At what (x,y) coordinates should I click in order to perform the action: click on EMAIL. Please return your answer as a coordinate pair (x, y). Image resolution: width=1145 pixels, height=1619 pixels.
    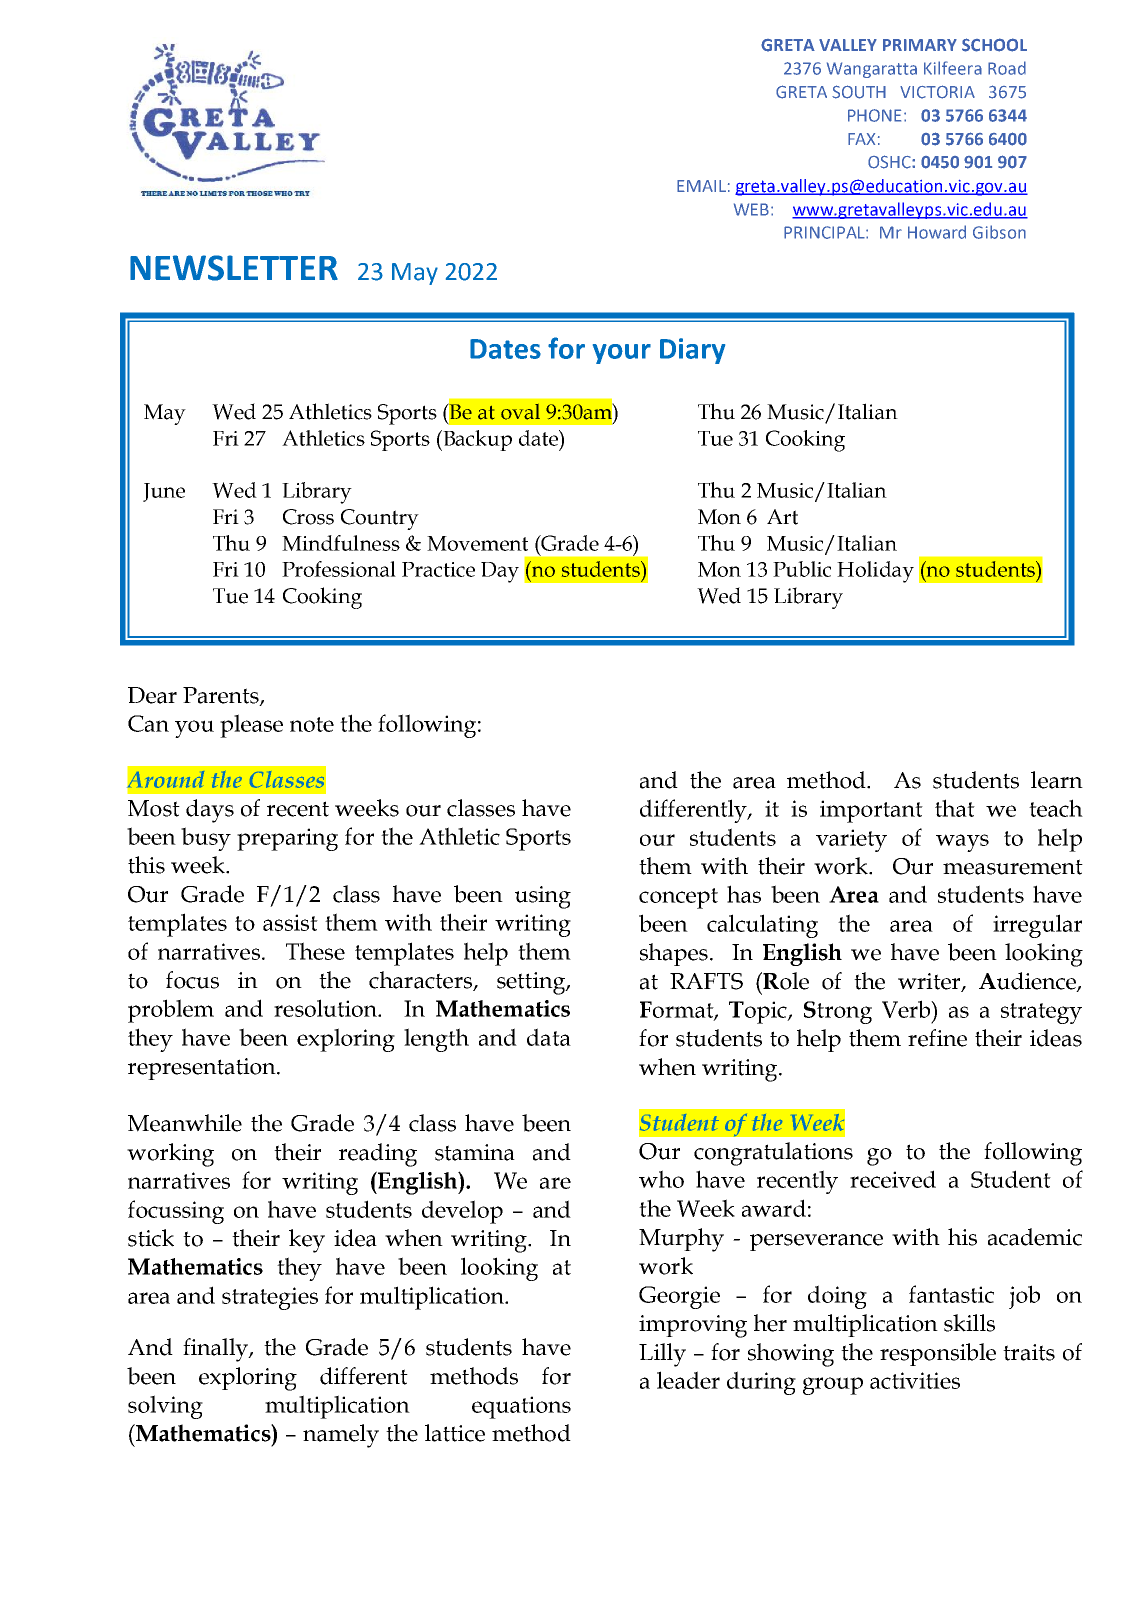
    Looking at the image, I should click on (701, 186).
